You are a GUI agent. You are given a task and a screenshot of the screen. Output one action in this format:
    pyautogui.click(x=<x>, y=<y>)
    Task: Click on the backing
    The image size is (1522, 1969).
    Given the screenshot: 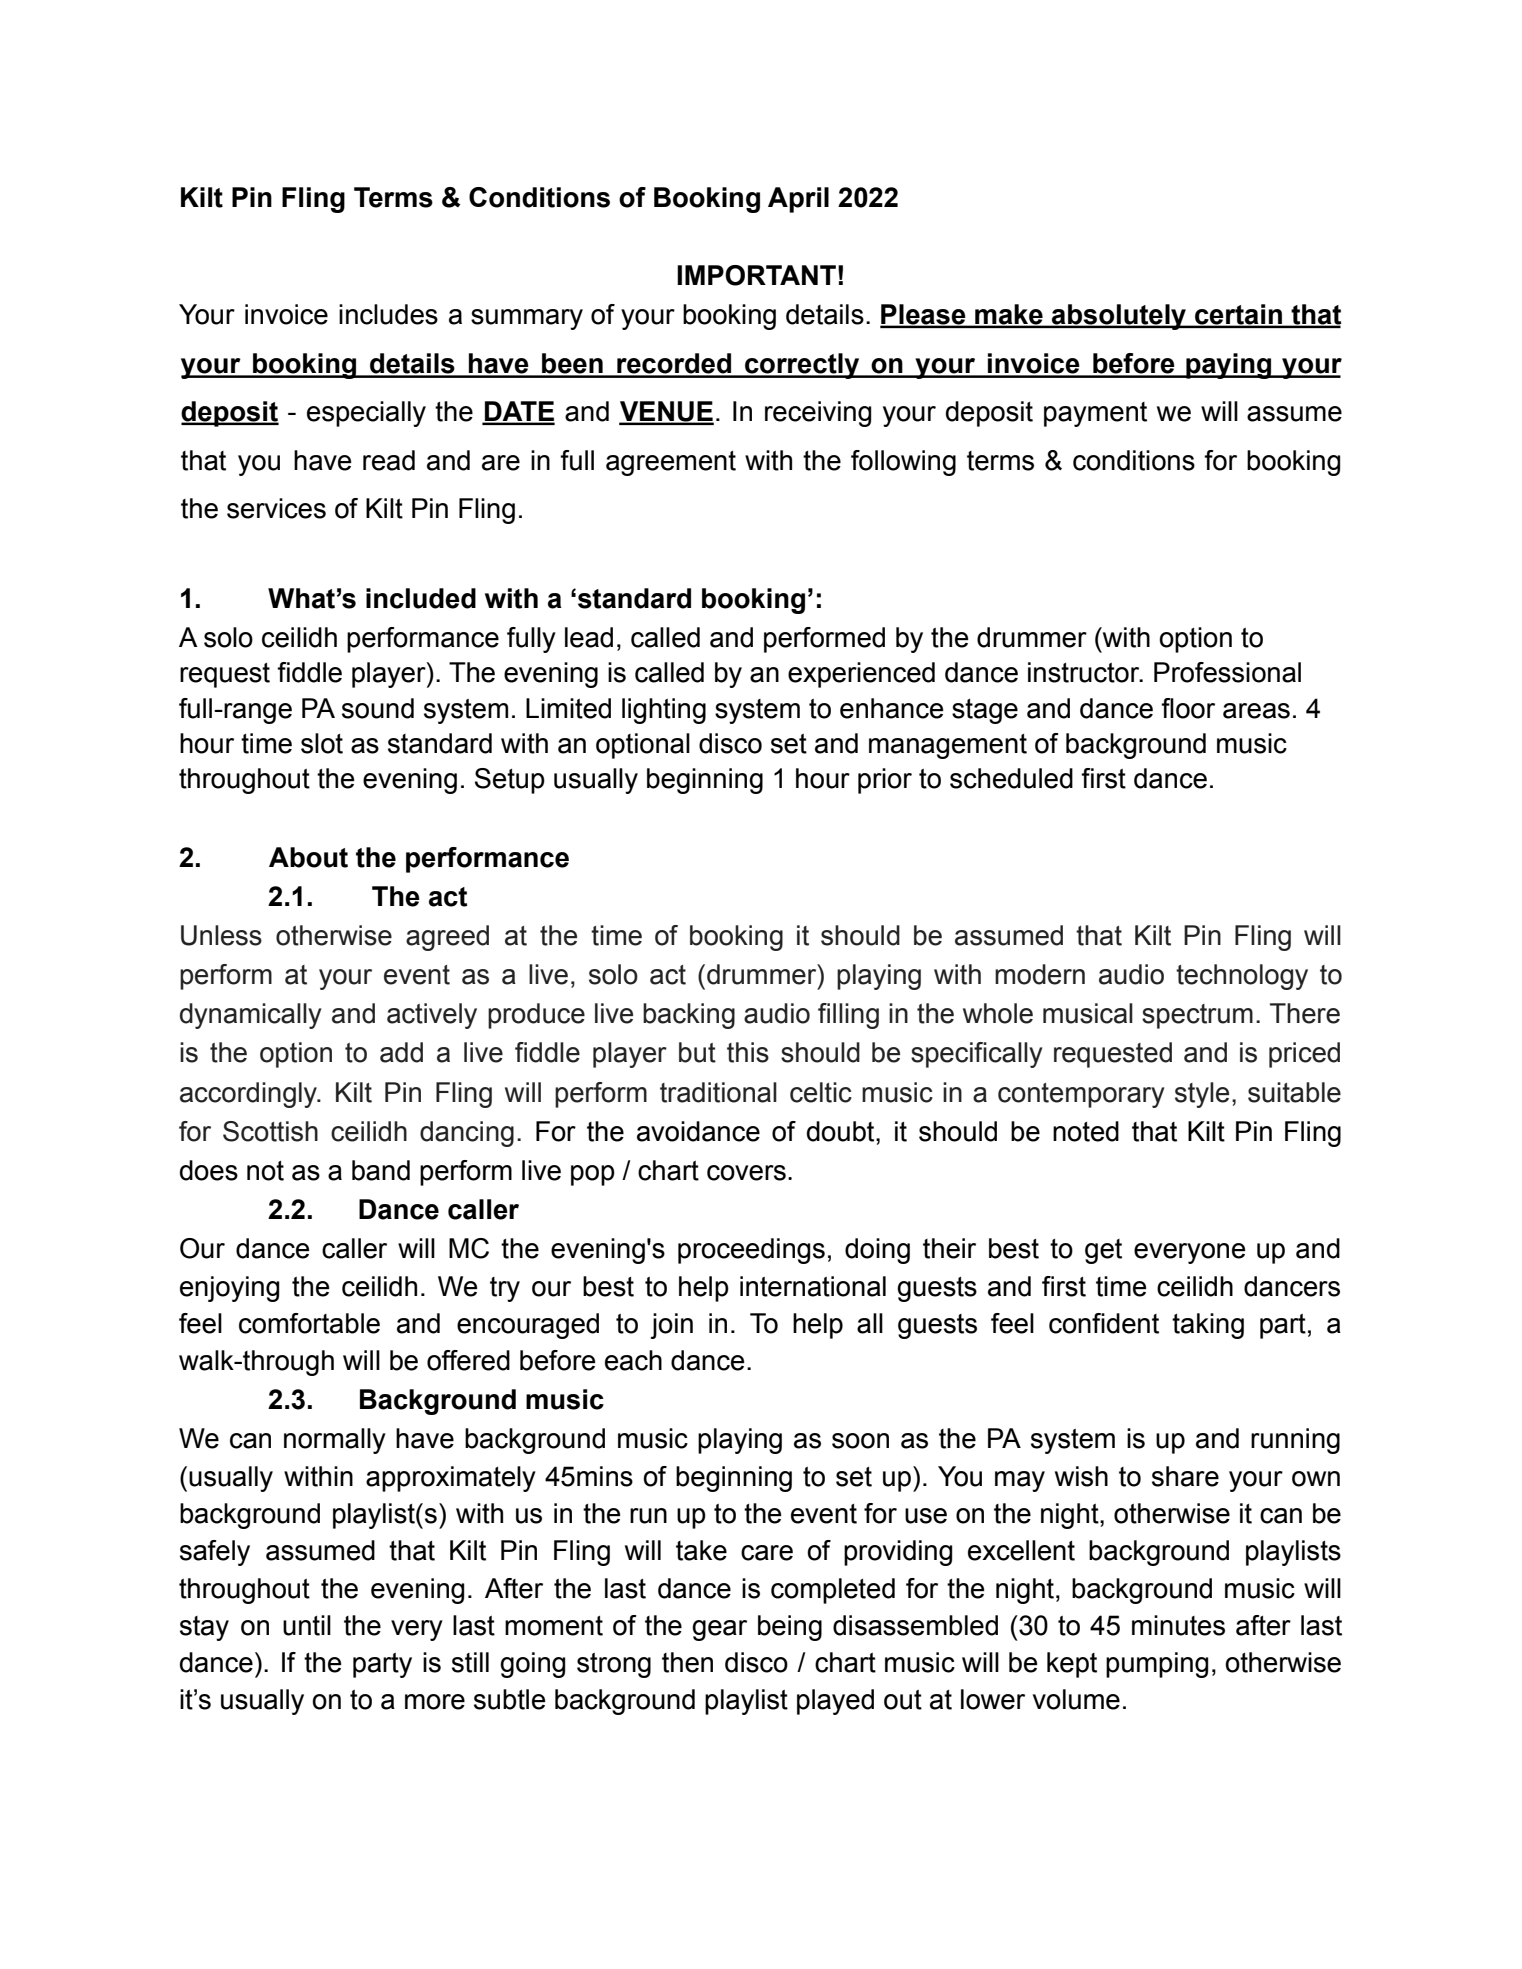 What is the action you would take?
    pyautogui.click(x=689, y=1016)
